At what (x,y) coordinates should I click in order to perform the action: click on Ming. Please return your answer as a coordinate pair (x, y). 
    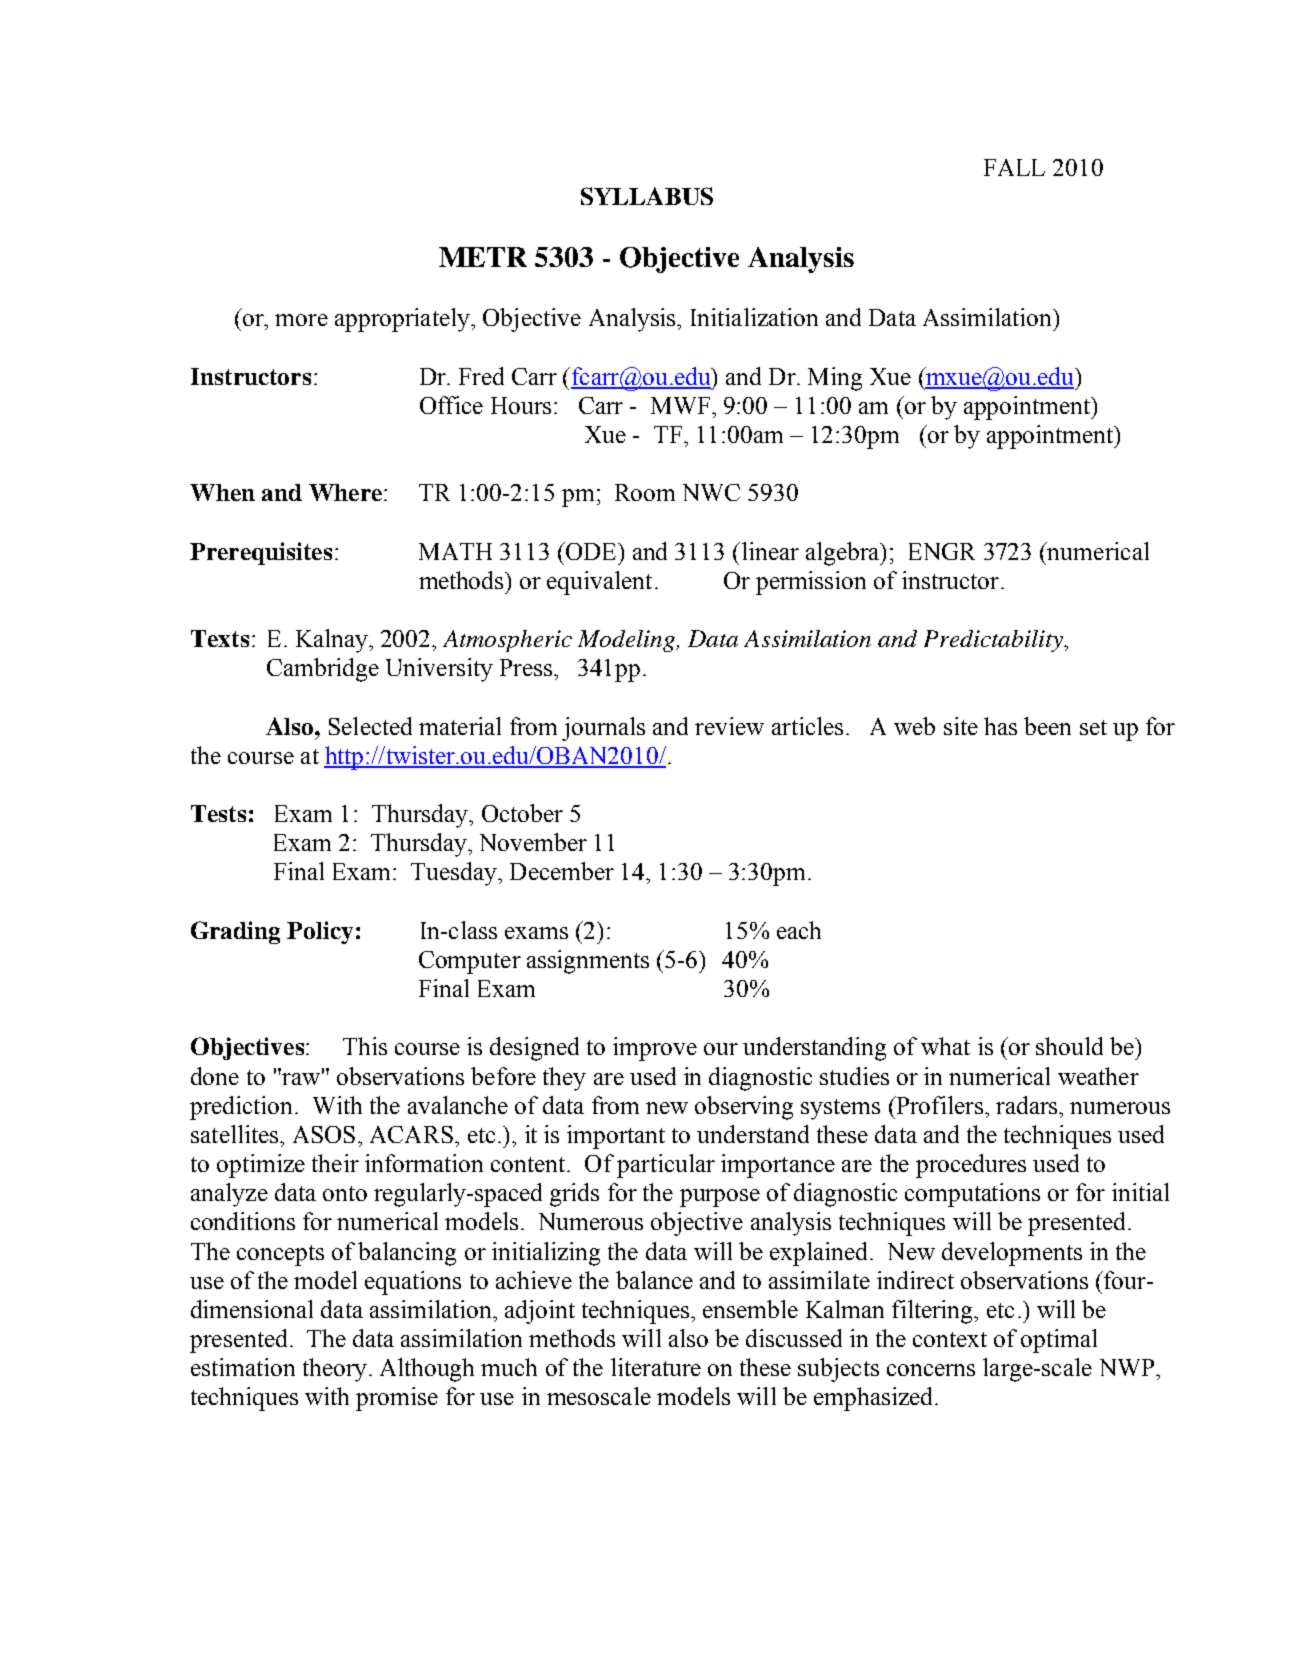
    Looking at the image, I should click on (835, 379).
